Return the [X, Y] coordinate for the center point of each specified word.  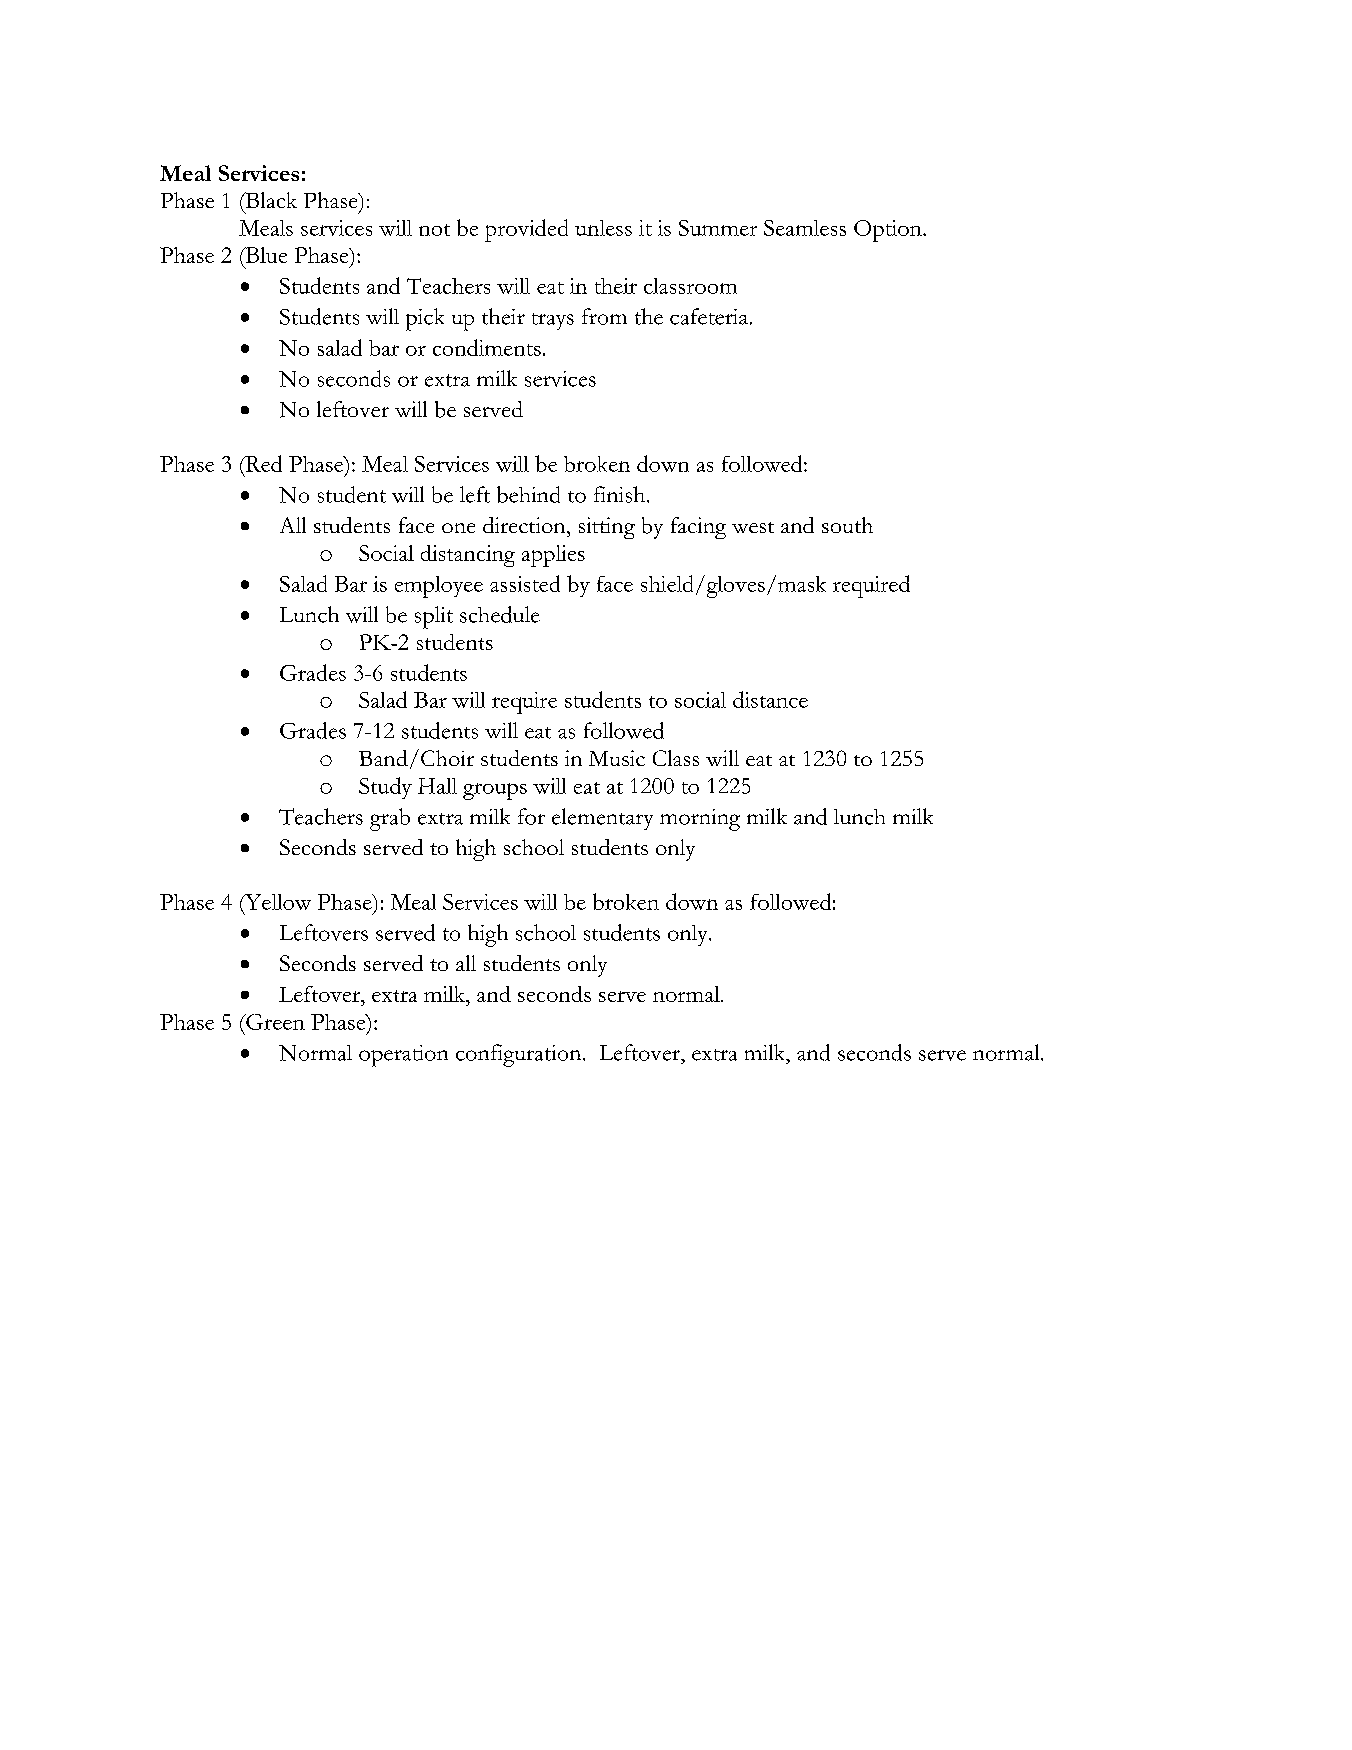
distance [770, 699]
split [434, 617]
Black [270, 200]
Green [274, 1022]
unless [603, 228]
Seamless [805, 228]
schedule [500, 614]
